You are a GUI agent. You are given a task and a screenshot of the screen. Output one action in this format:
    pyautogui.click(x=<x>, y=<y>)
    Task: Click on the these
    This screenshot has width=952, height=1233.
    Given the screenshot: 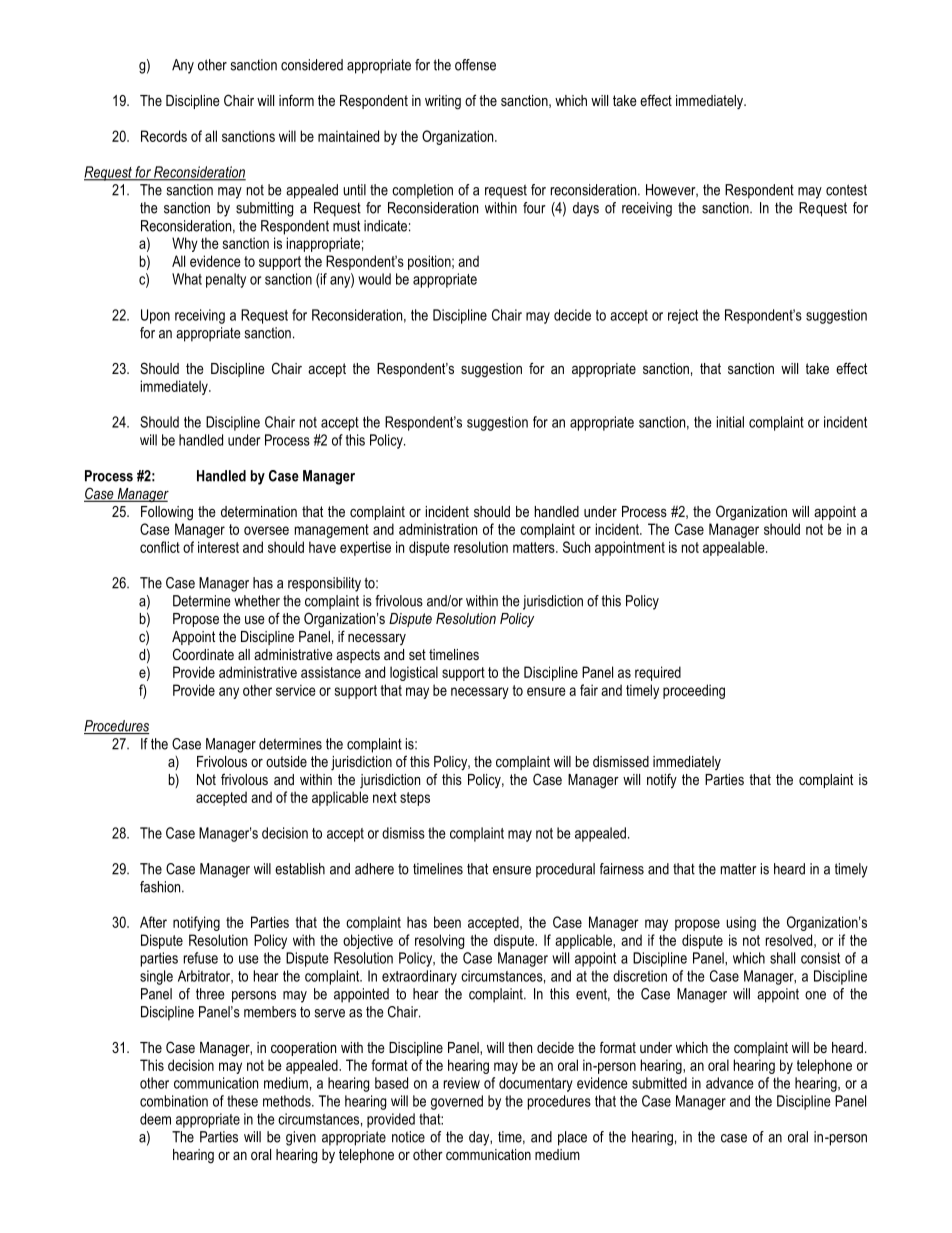 What is the action you would take?
    pyautogui.click(x=242, y=1101)
